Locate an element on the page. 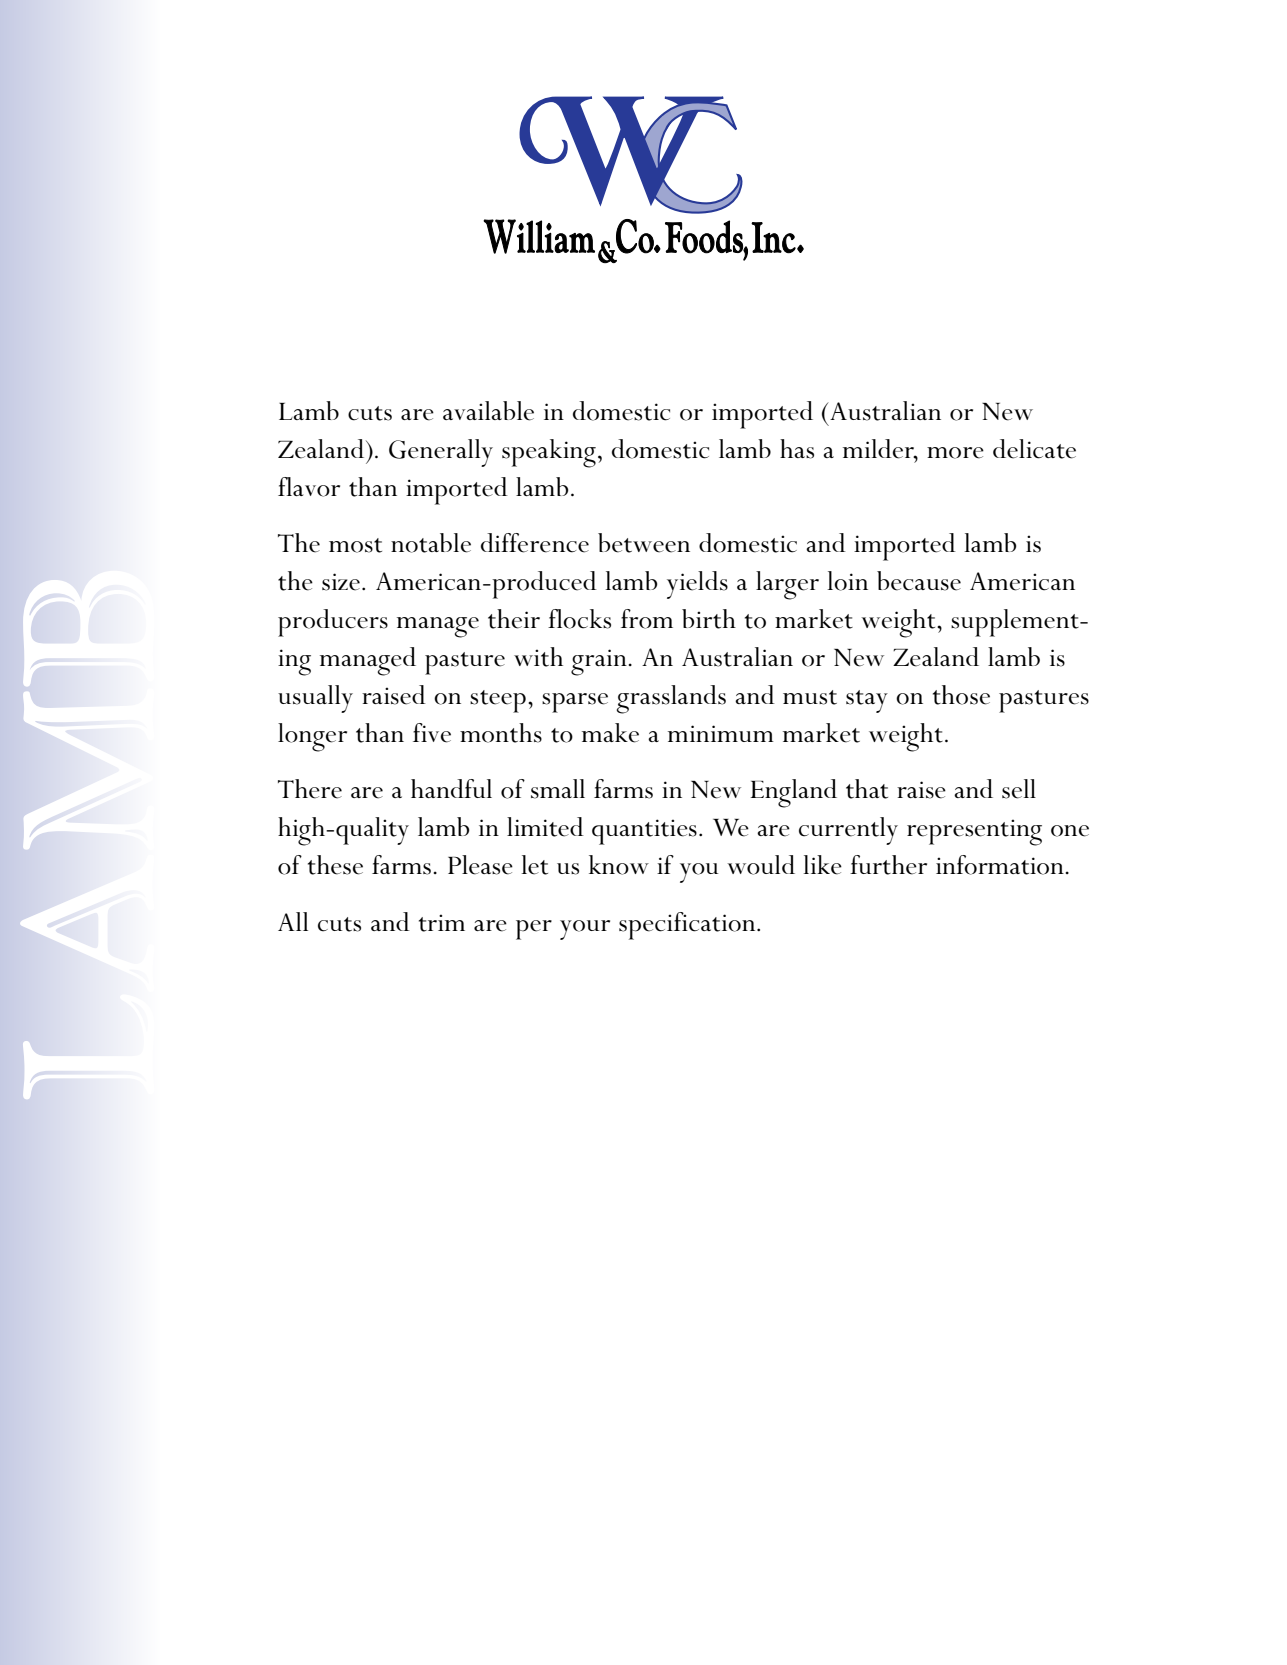  between is located at coordinates (644, 543).
